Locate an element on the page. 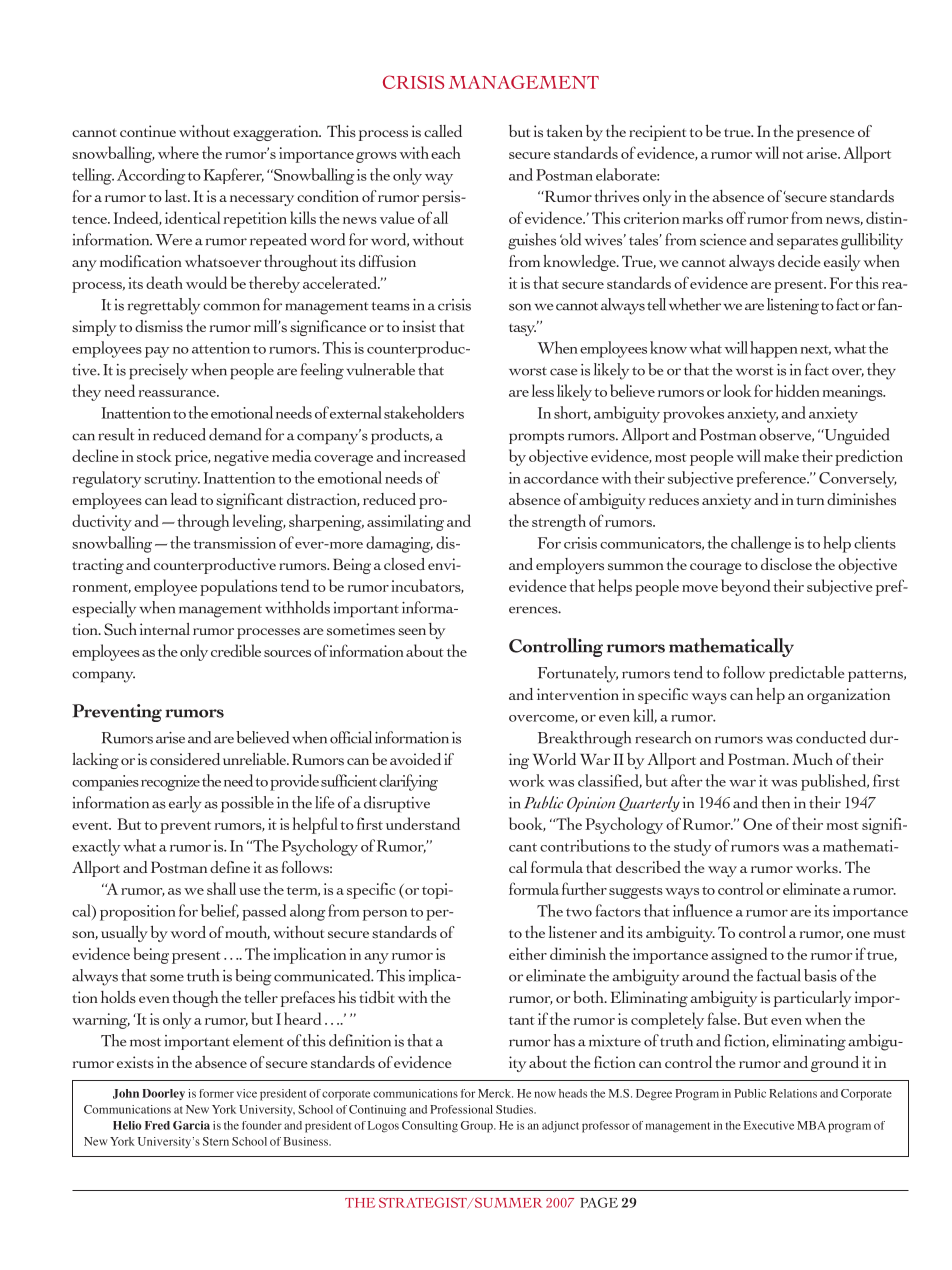  Group is located at coordinates (478, 1127).
